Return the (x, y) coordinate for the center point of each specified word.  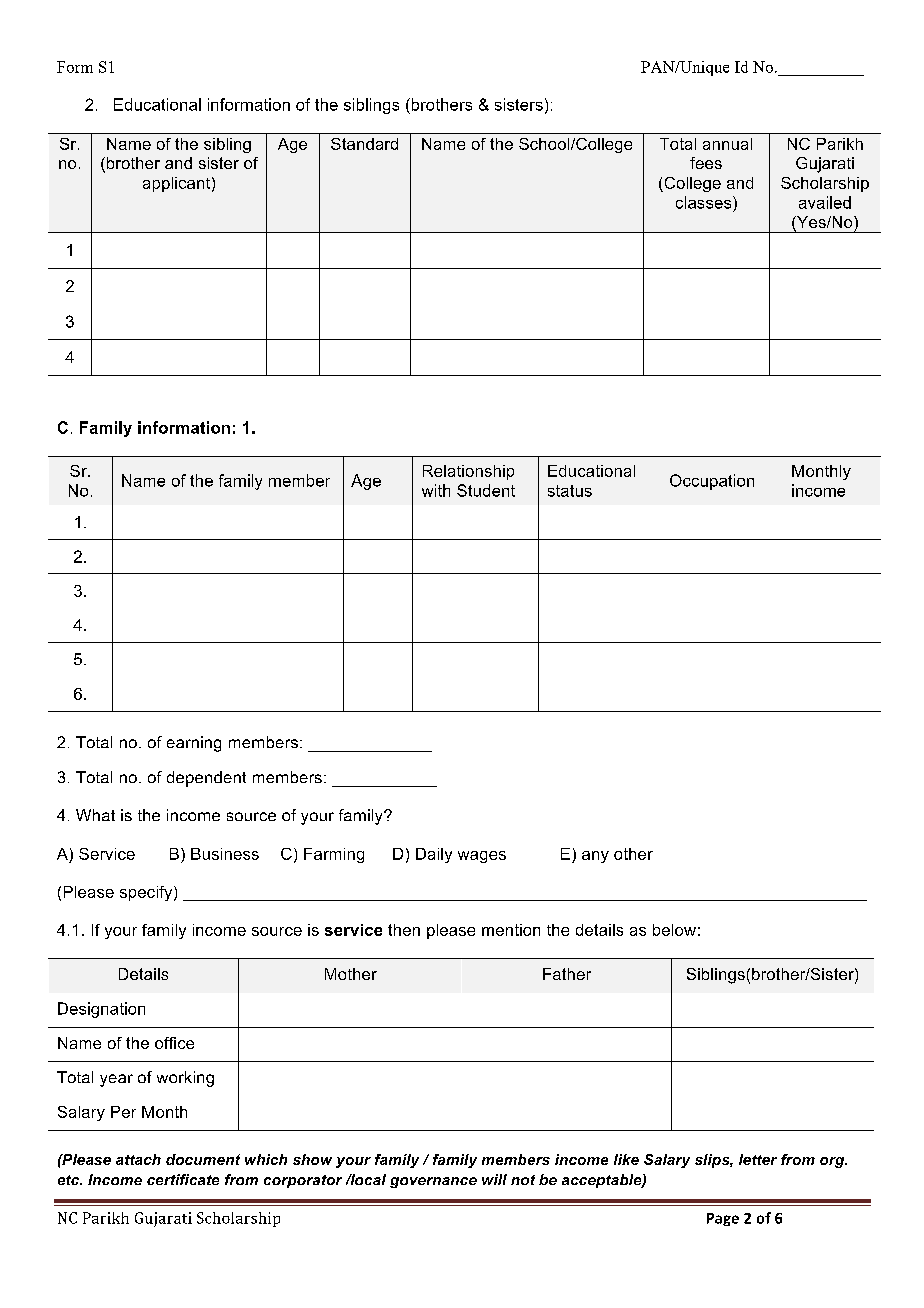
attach (138, 1159)
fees (706, 163)
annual (727, 144)
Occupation (712, 482)
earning (194, 744)
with (436, 490)
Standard (364, 144)
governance (433, 1182)
